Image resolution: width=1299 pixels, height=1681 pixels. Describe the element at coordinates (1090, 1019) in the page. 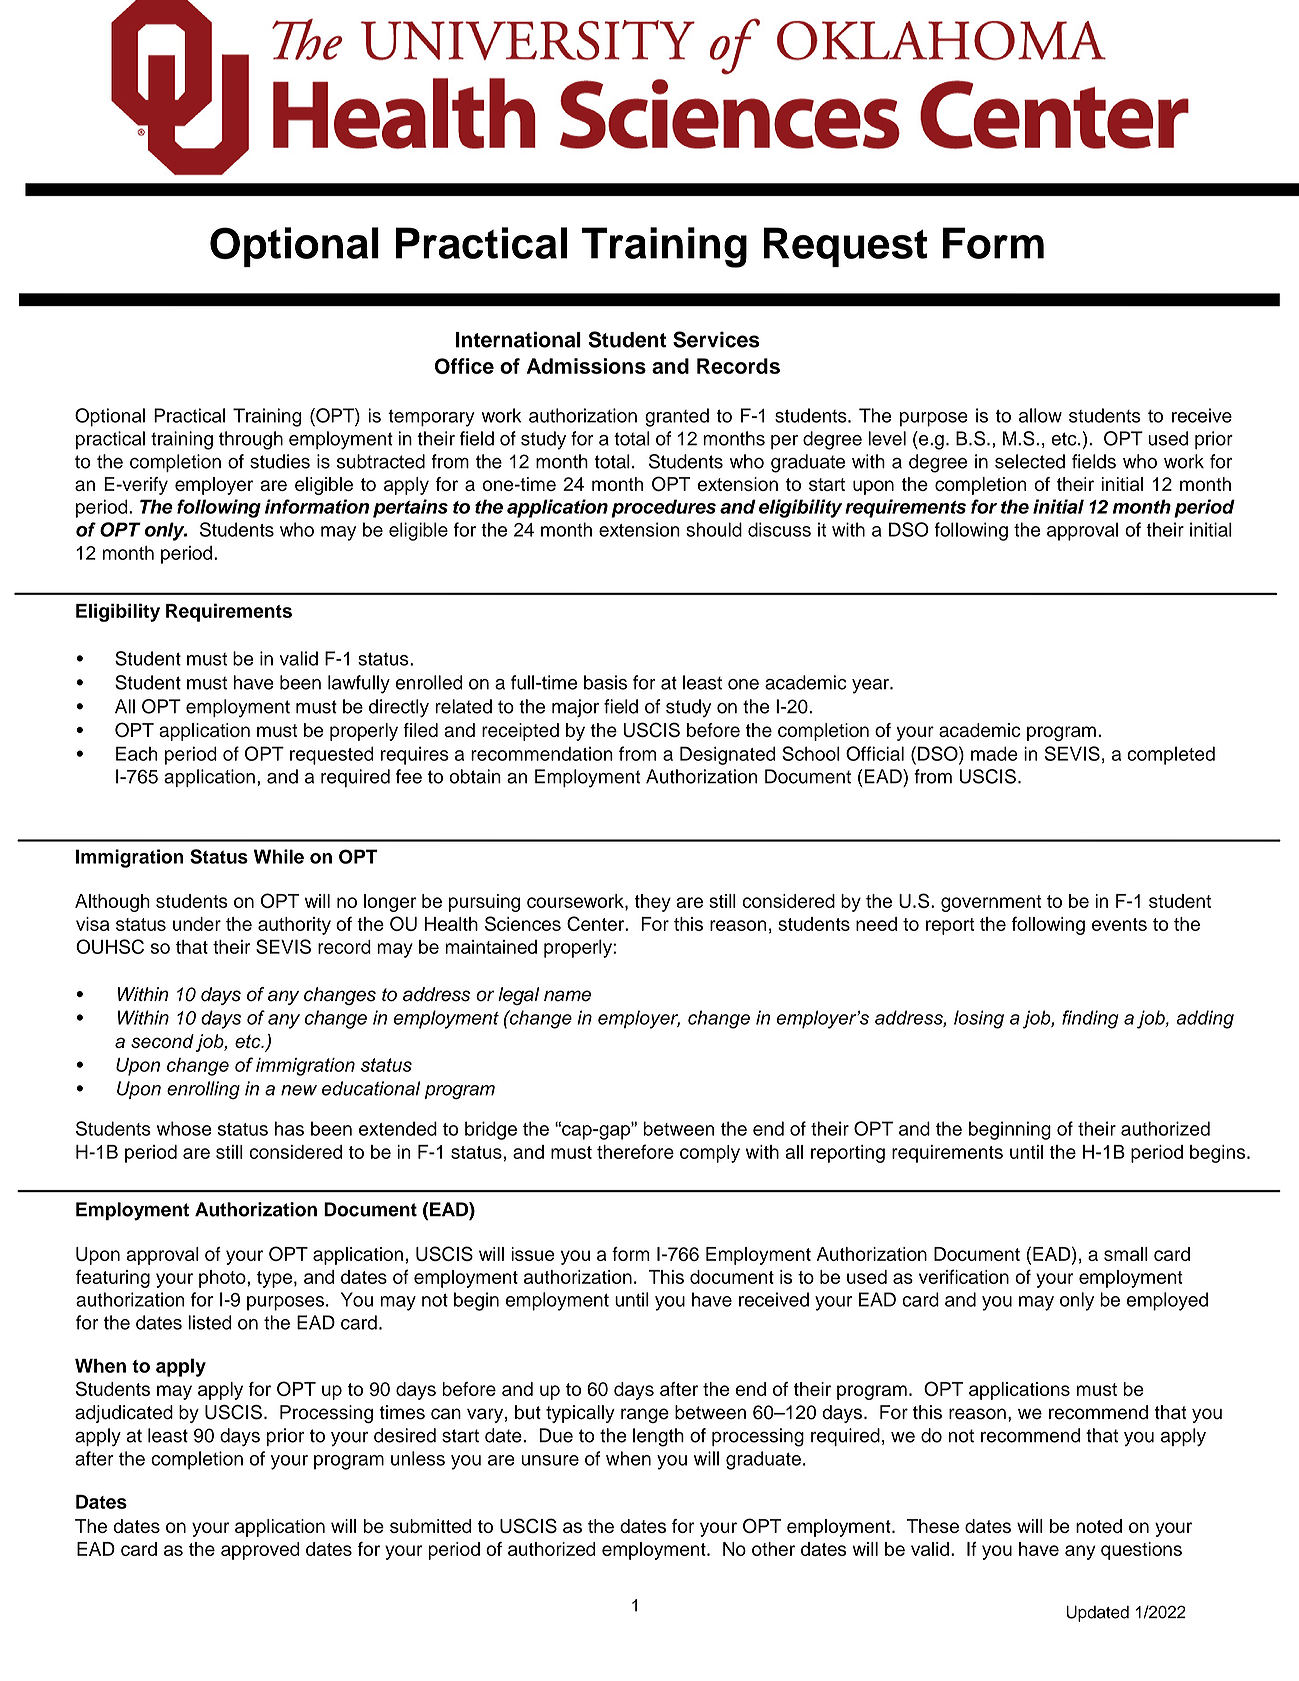

I see `finding` at that location.
